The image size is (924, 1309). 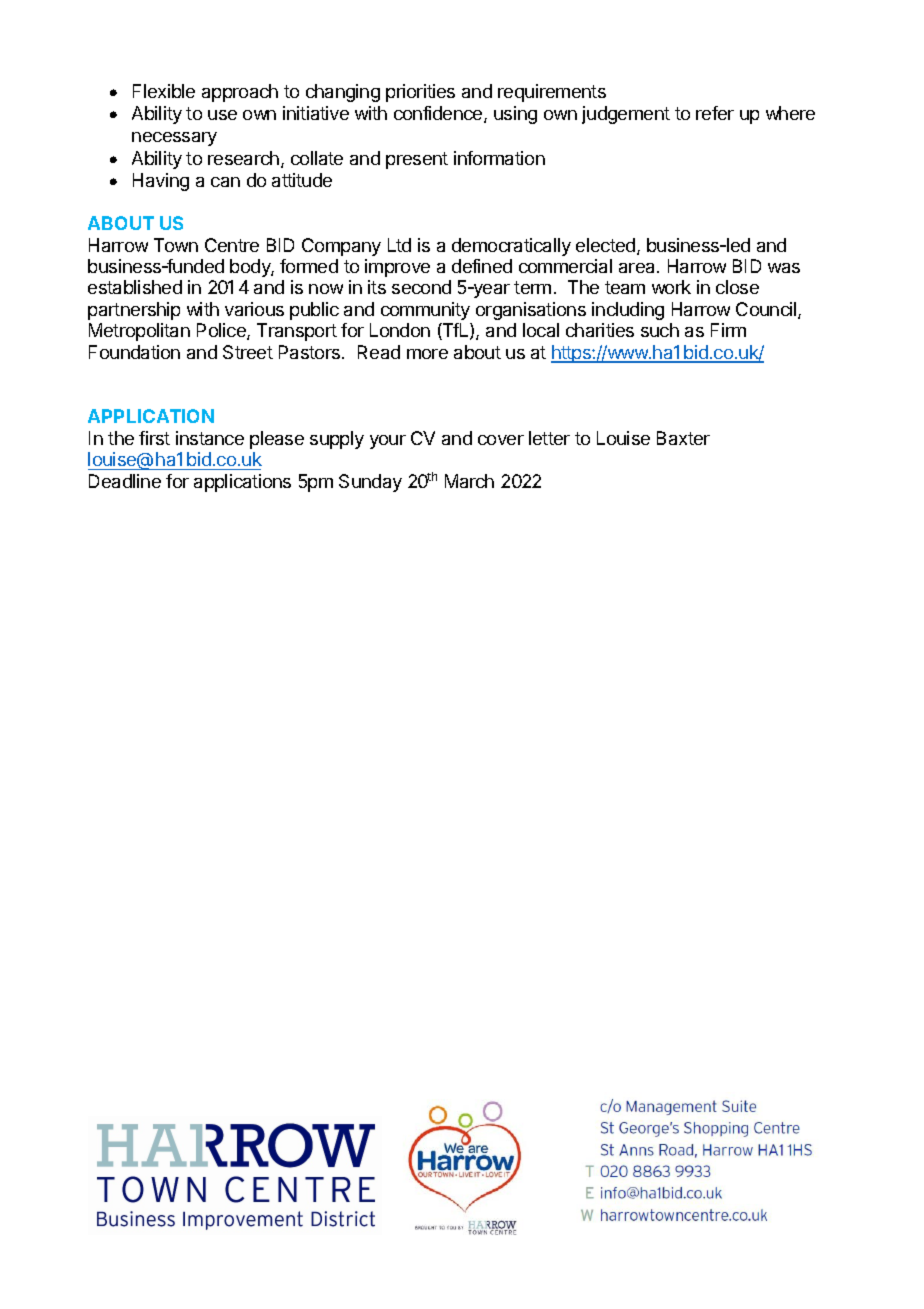 What do you see at coordinates (427, 354) in the screenshot?
I see `more` at bounding box center [427, 354].
